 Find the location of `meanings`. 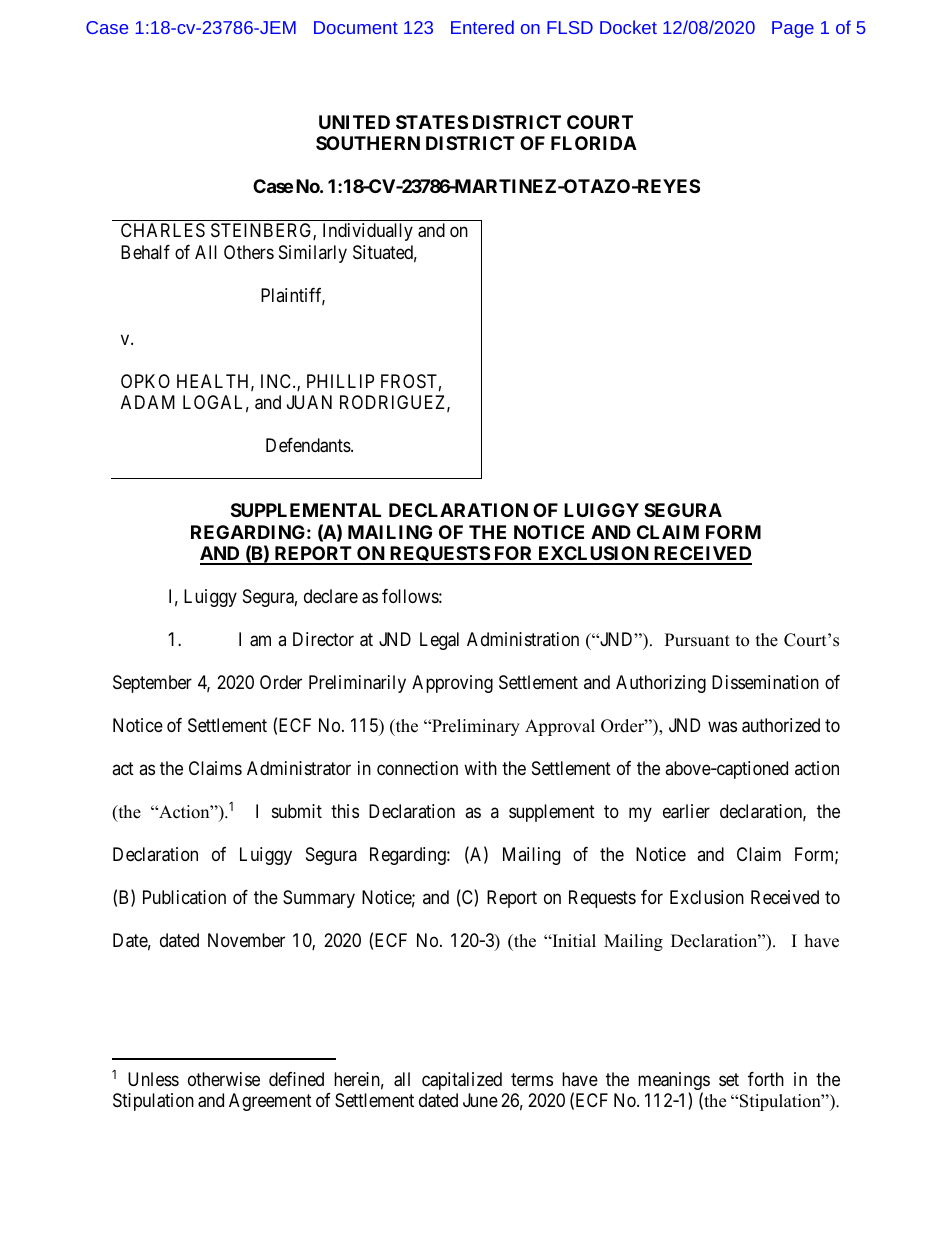

meanings is located at coordinates (674, 1082).
